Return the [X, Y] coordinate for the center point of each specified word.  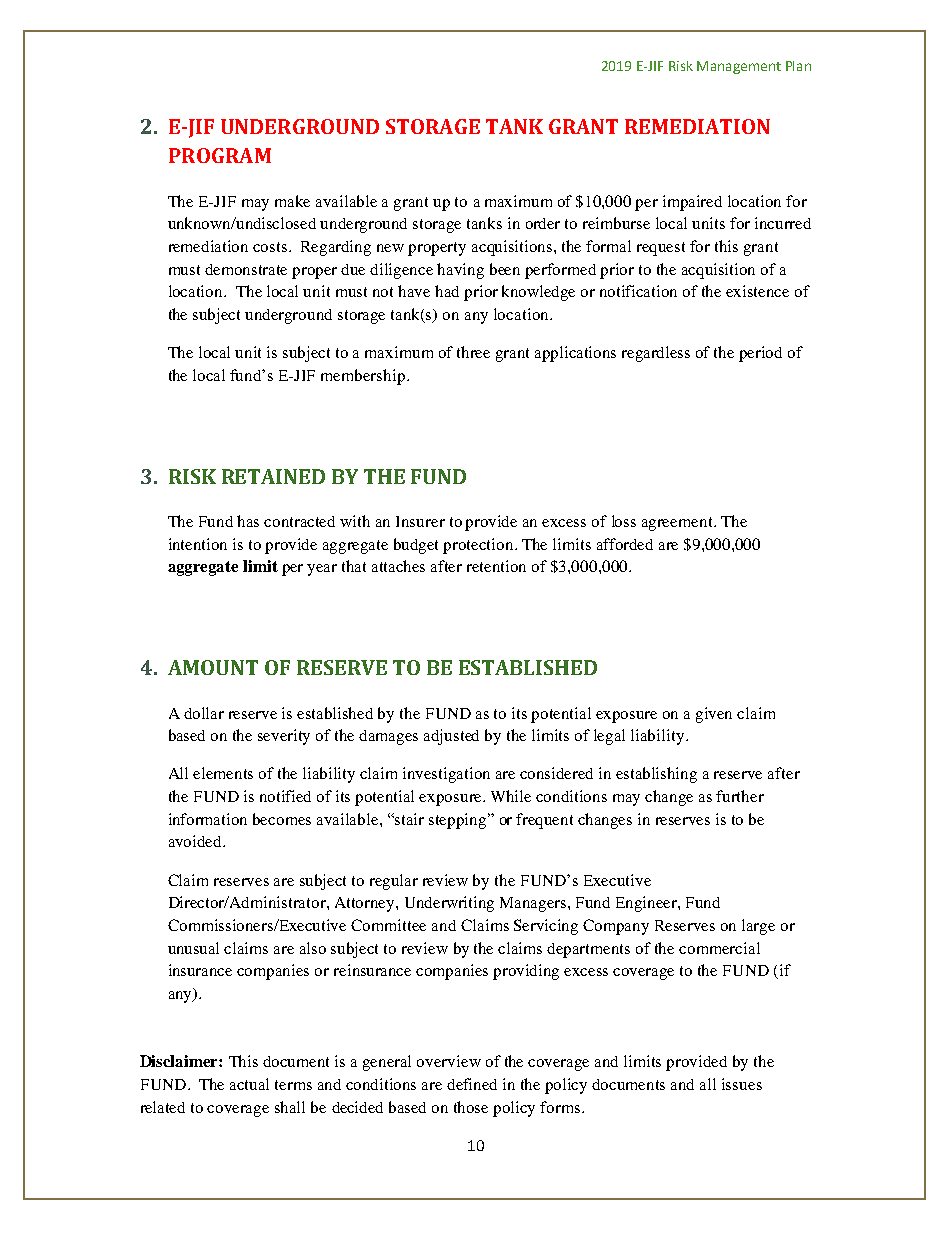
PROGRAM [220, 155]
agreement [678, 524]
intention [198, 544]
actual [249, 1084]
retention [496, 566]
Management [739, 67]
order [543, 223]
